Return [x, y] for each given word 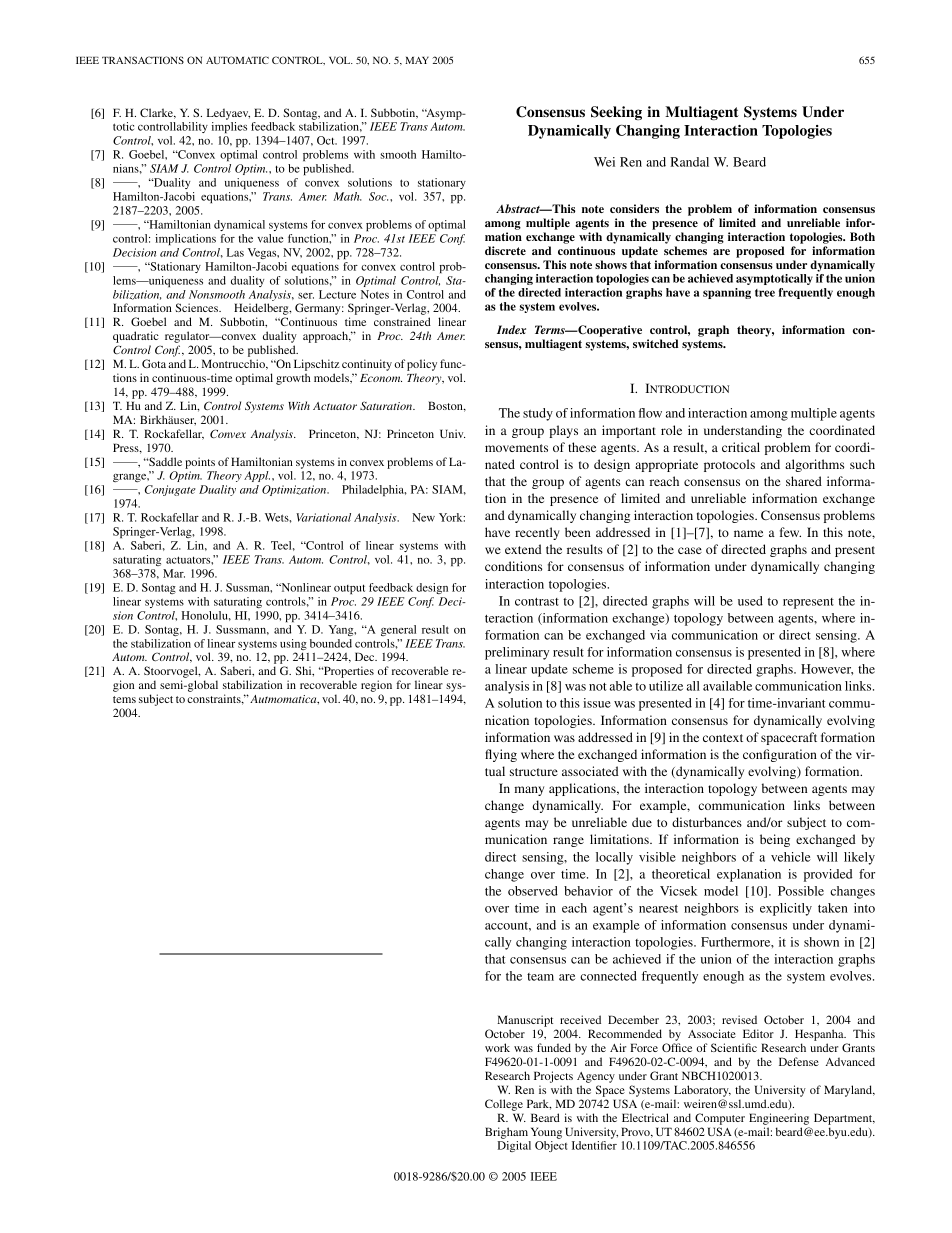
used [750, 601]
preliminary [517, 653]
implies [229, 127]
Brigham [506, 1133]
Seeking [616, 113]
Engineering [779, 1119]
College [504, 1105]
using [293, 646]
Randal [689, 162]
